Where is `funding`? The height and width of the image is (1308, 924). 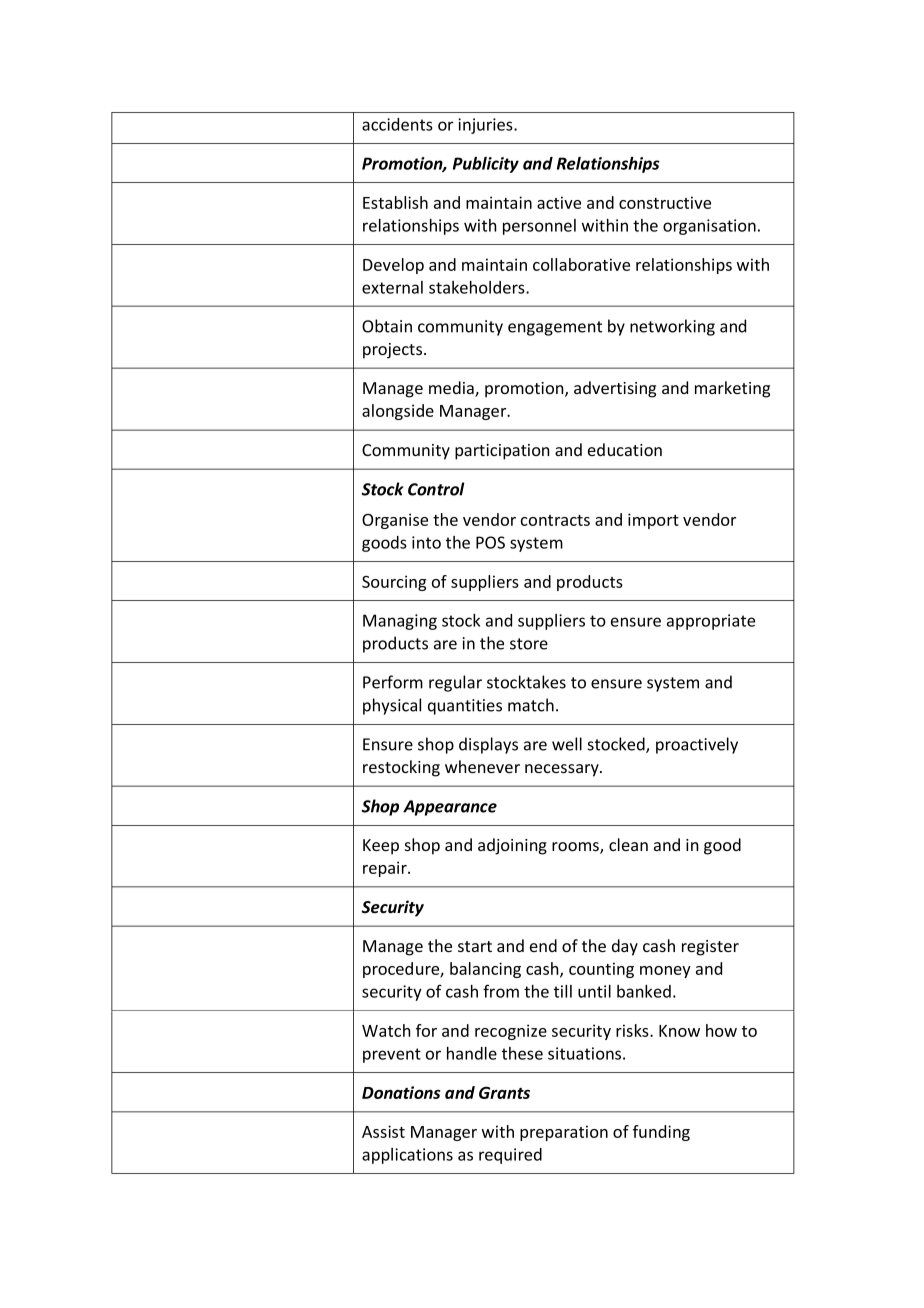 funding is located at coordinates (661, 1133).
